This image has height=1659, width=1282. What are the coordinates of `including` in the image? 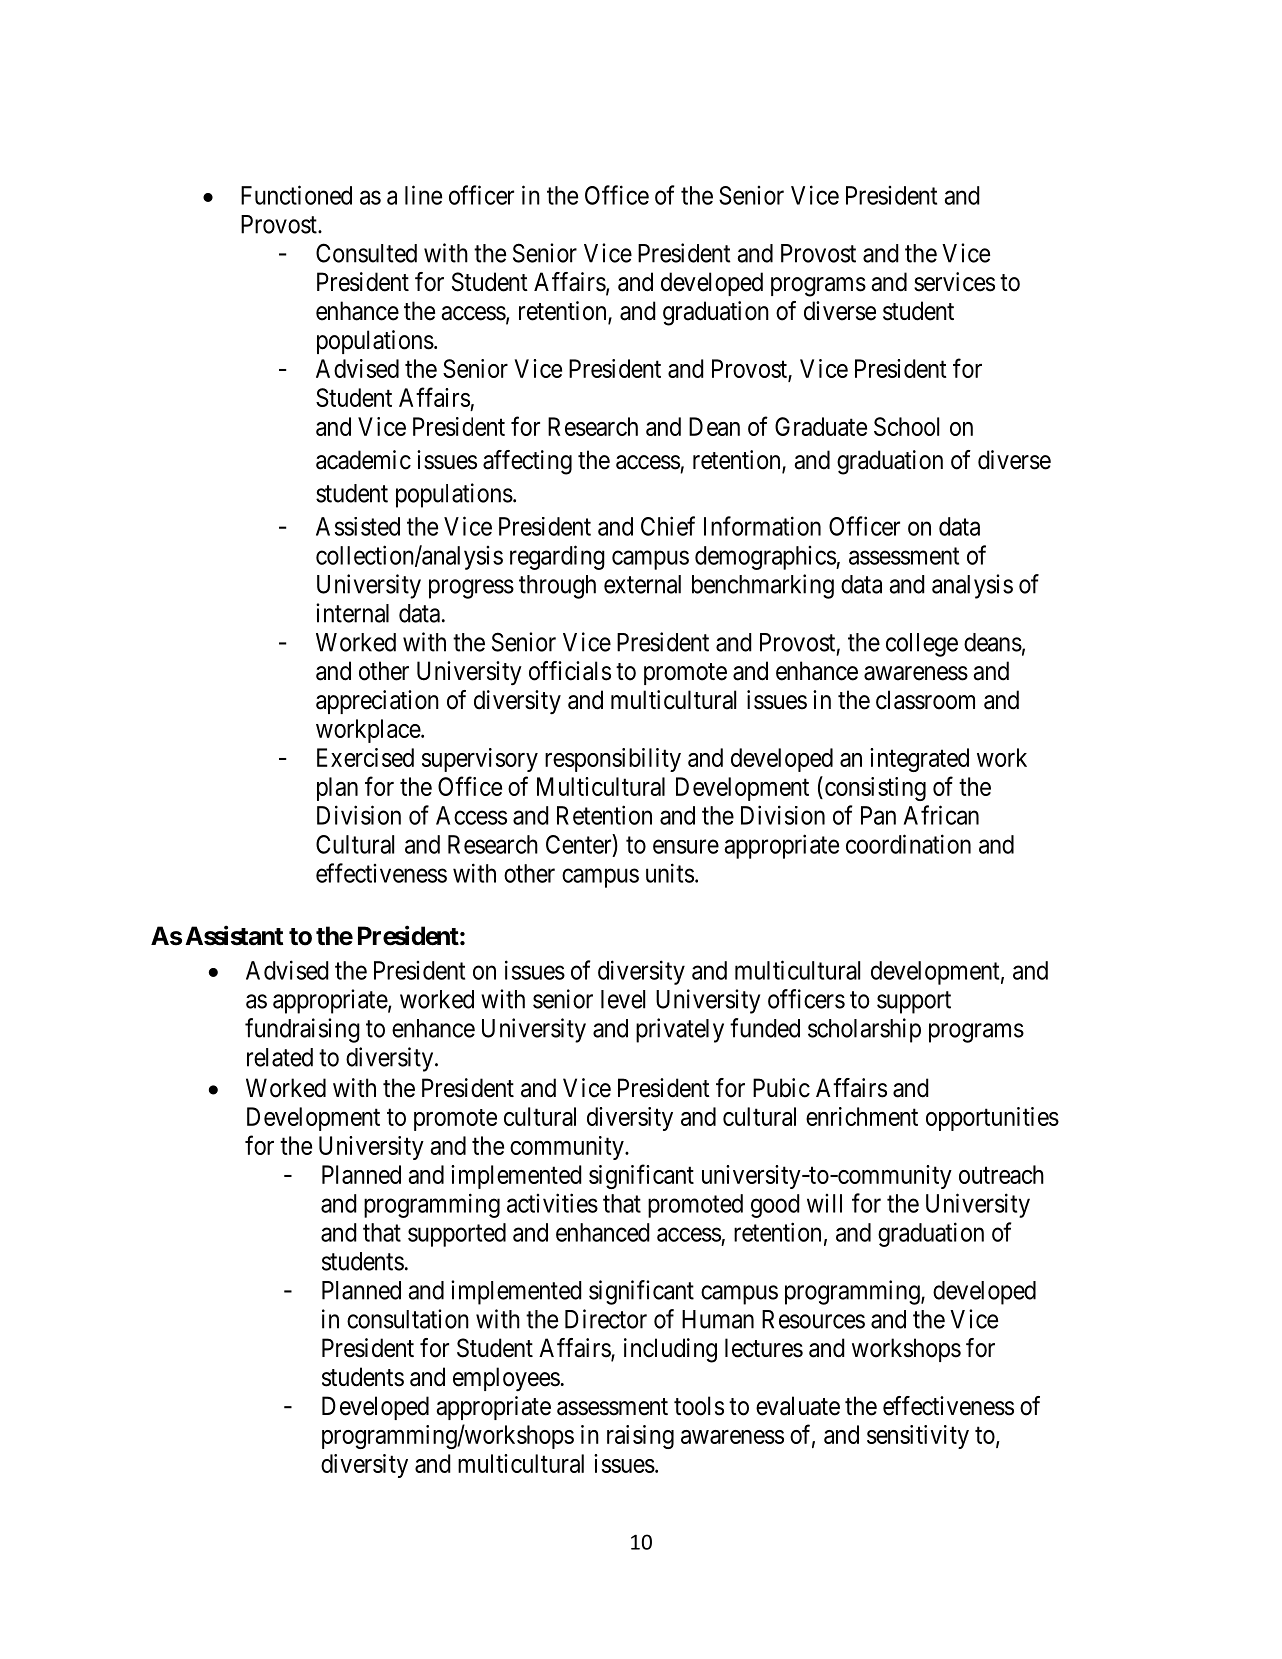 It's located at (670, 1350).
